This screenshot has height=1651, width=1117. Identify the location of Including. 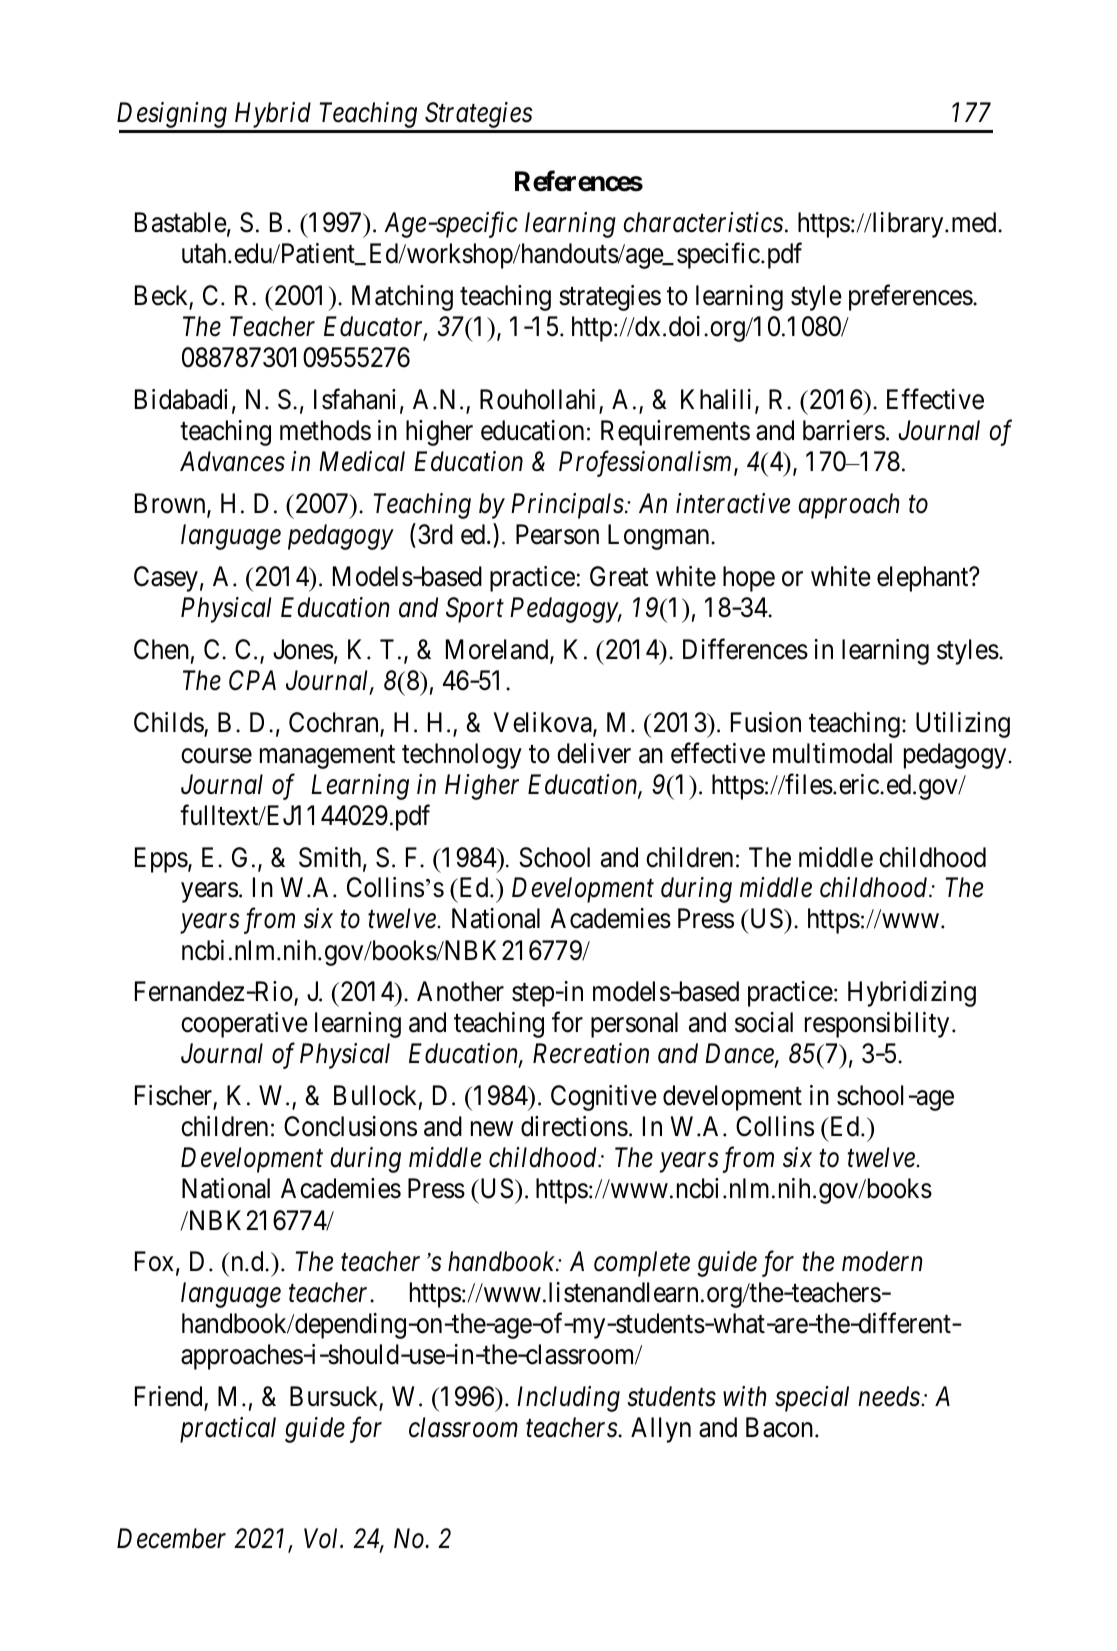
(568, 1399).
